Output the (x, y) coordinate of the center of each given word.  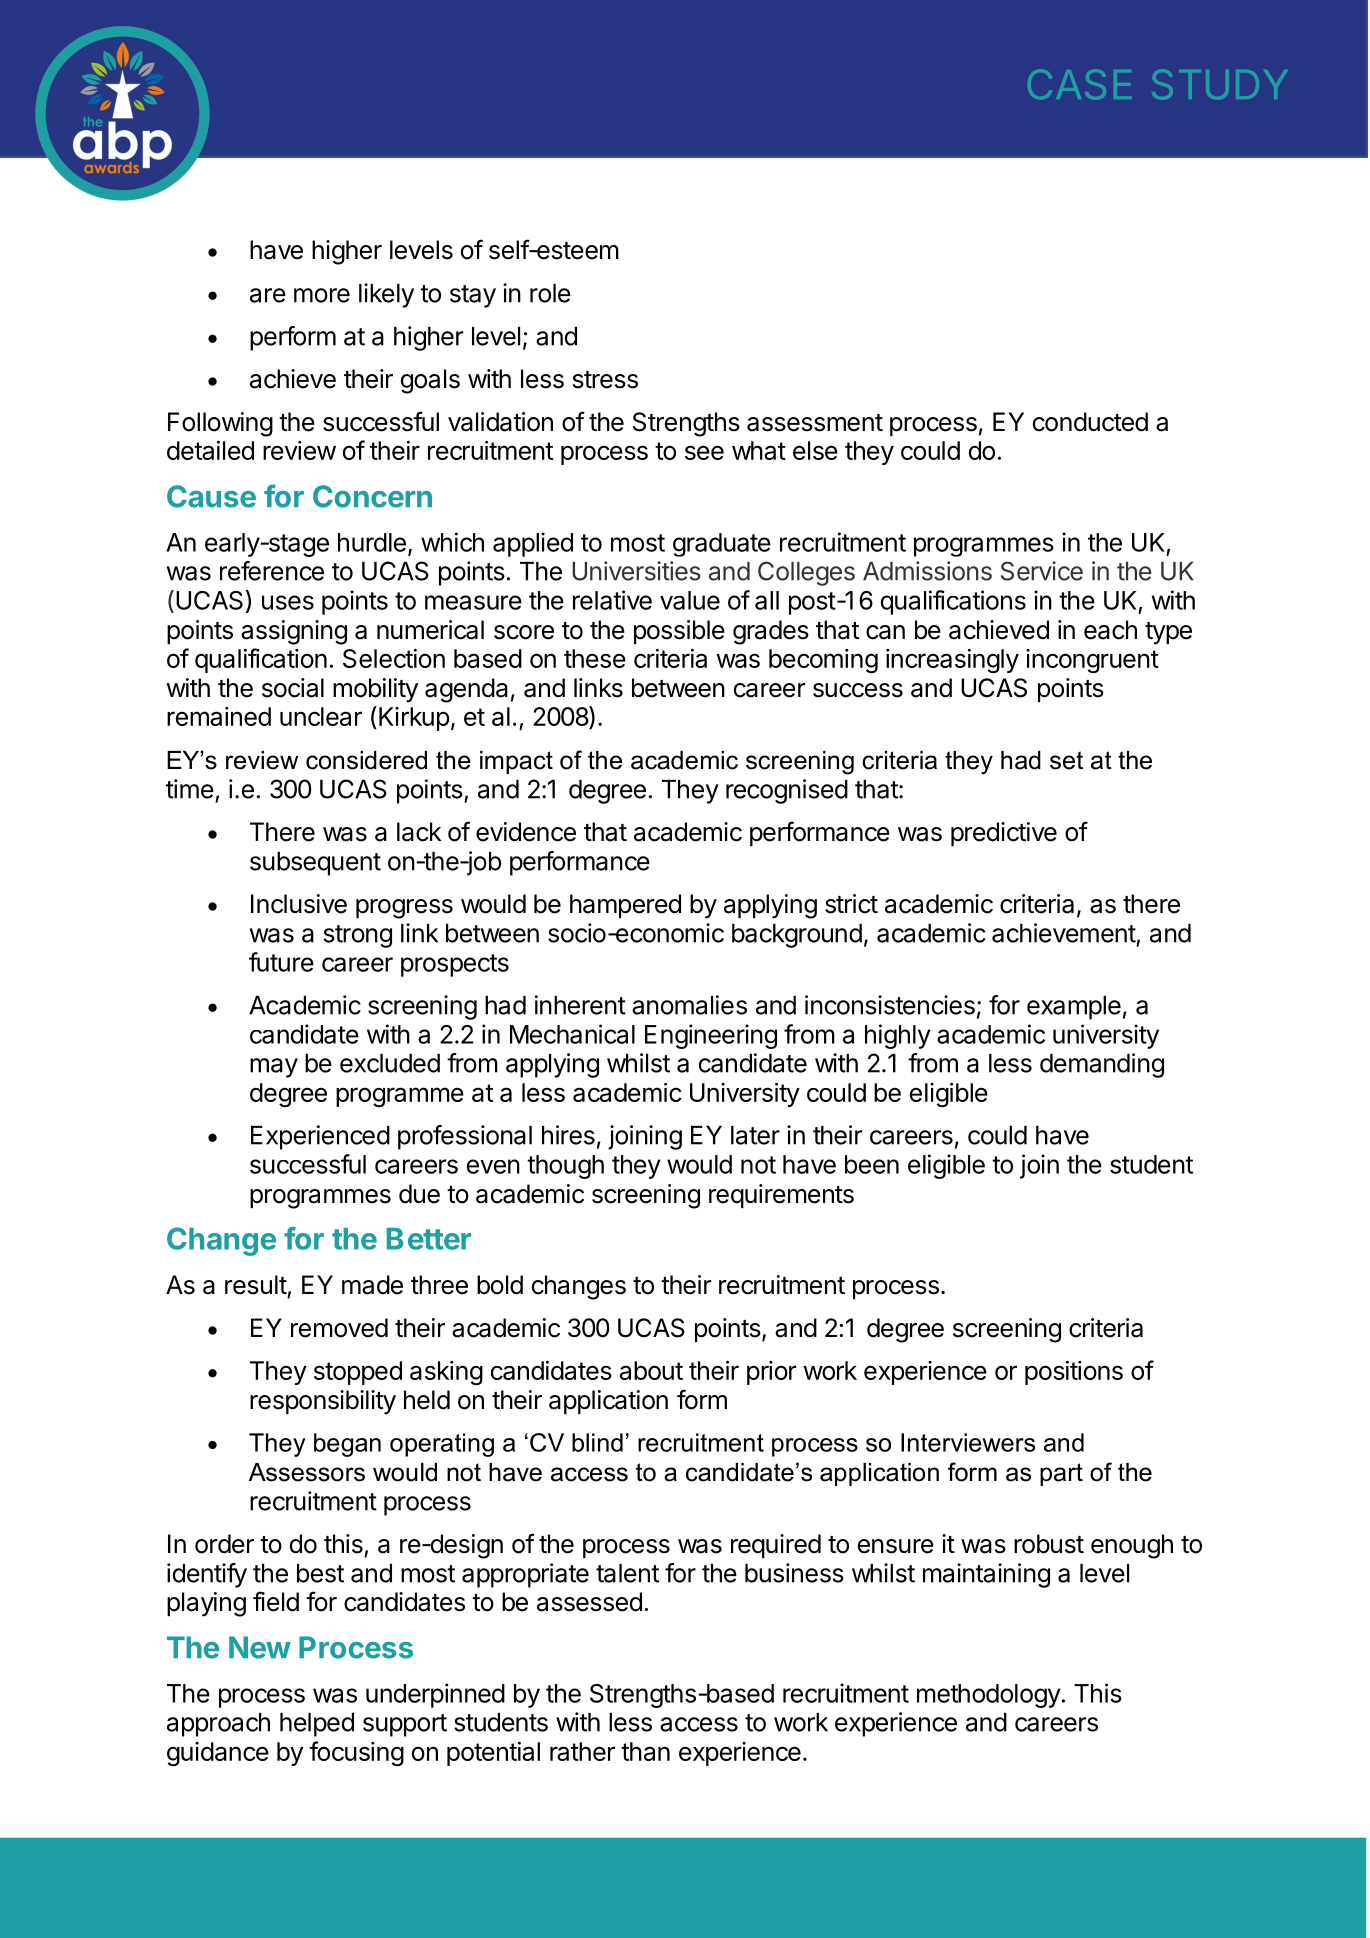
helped (317, 1725)
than (645, 1751)
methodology (989, 1696)
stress (605, 380)
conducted (1090, 422)
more (322, 295)
